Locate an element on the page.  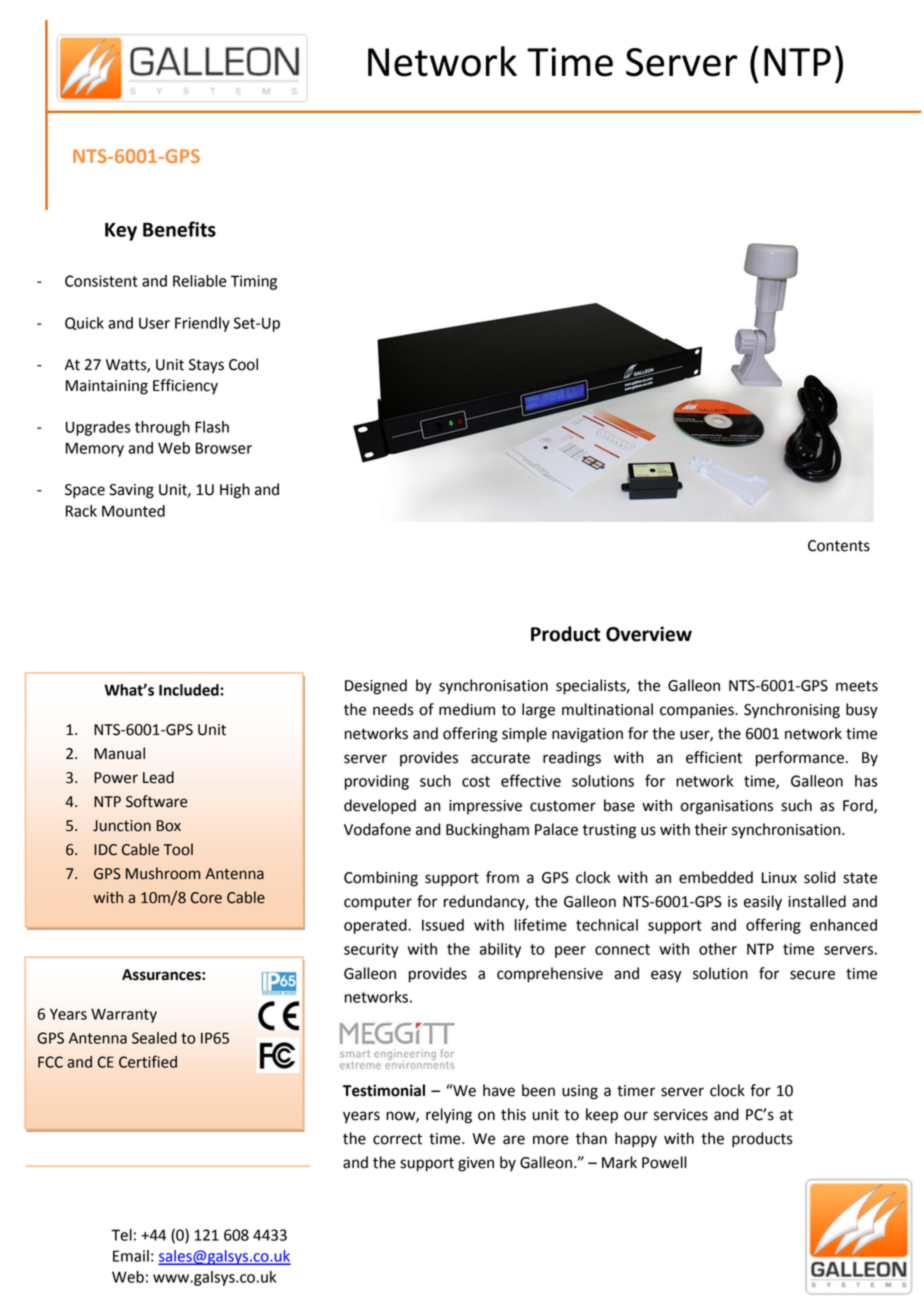
Contents is located at coordinates (839, 546).
